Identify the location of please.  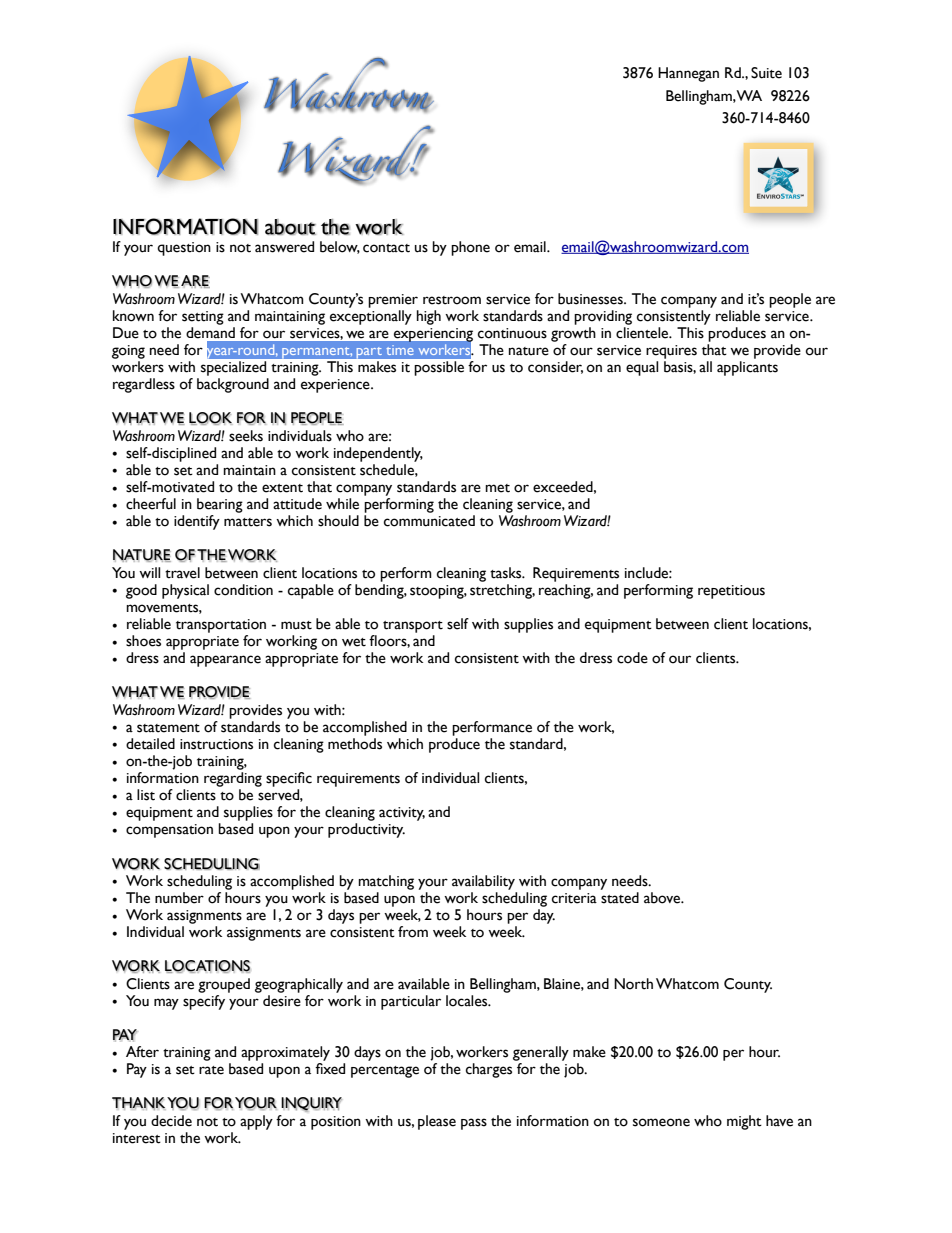
(437, 1122).
